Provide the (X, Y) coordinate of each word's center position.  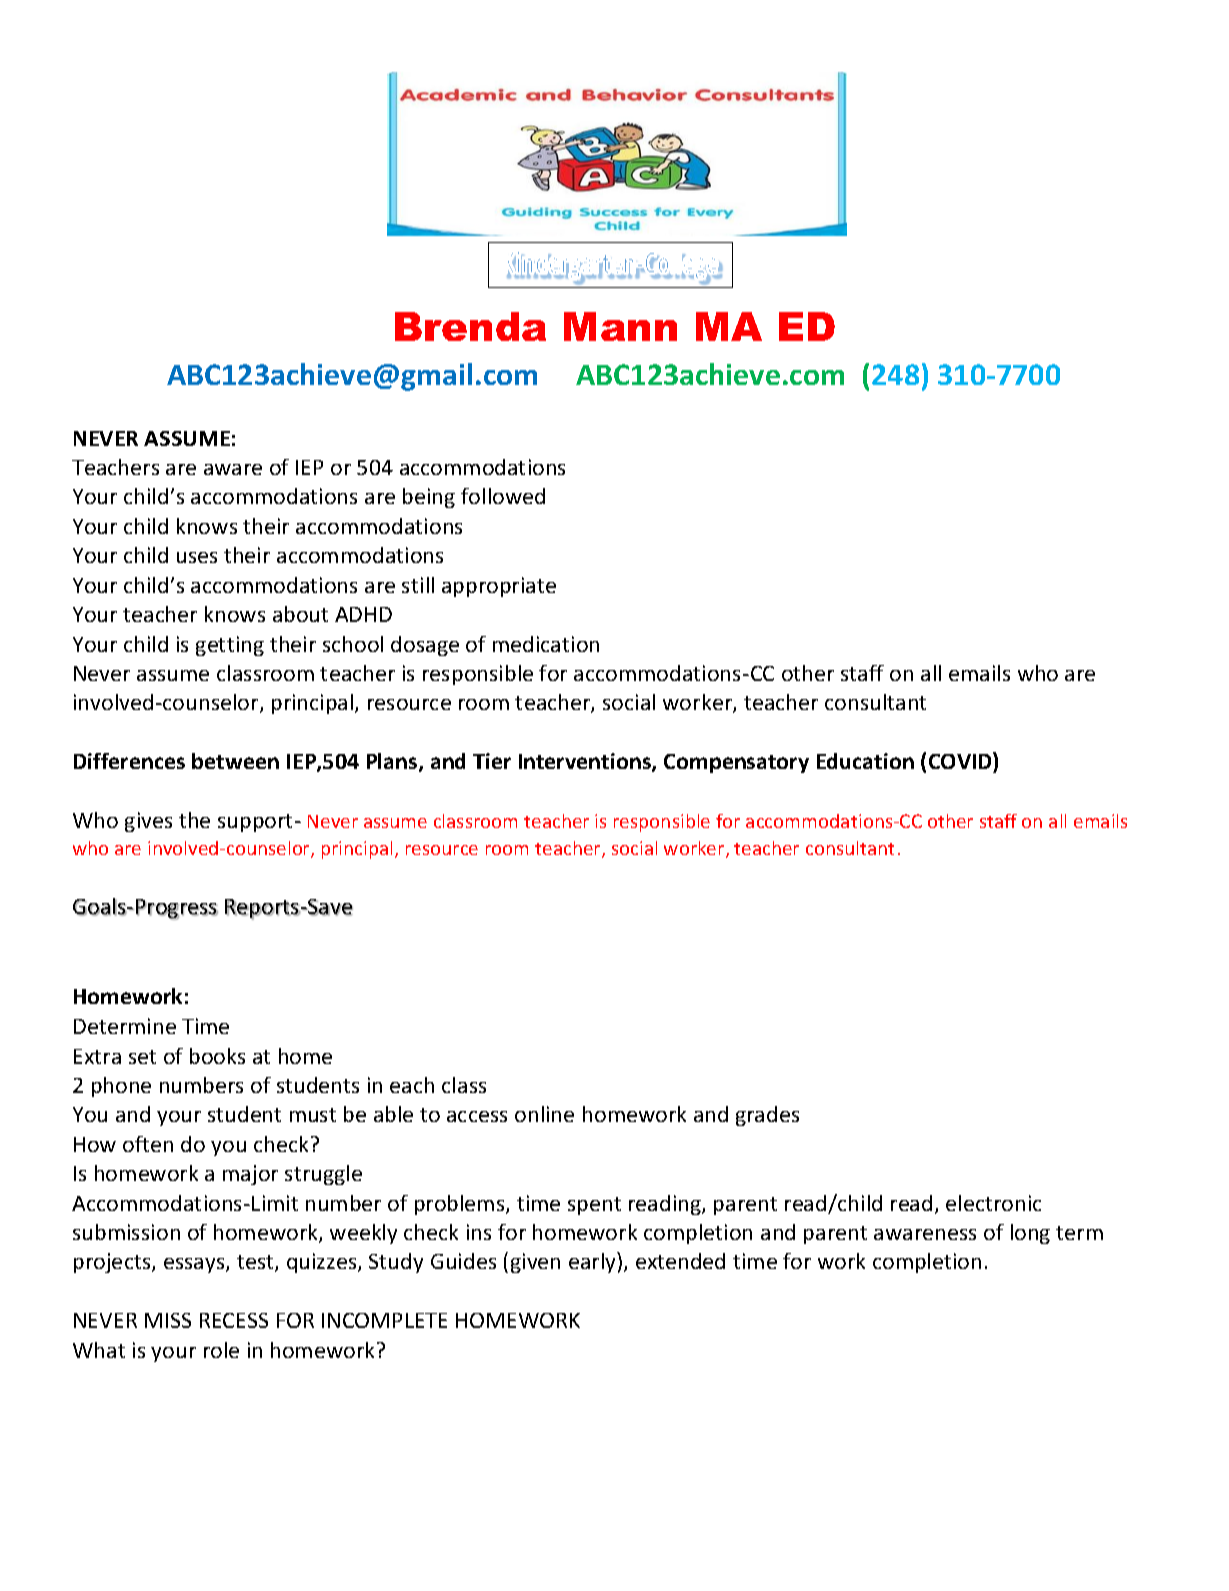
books (217, 1056)
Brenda (470, 326)
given (535, 1263)
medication (546, 644)
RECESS (234, 1320)
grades (767, 1116)
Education (865, 761)
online (544, 1114)
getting (230, 646)
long (1030, 1234)
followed (503, 496)
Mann (620, 326)
